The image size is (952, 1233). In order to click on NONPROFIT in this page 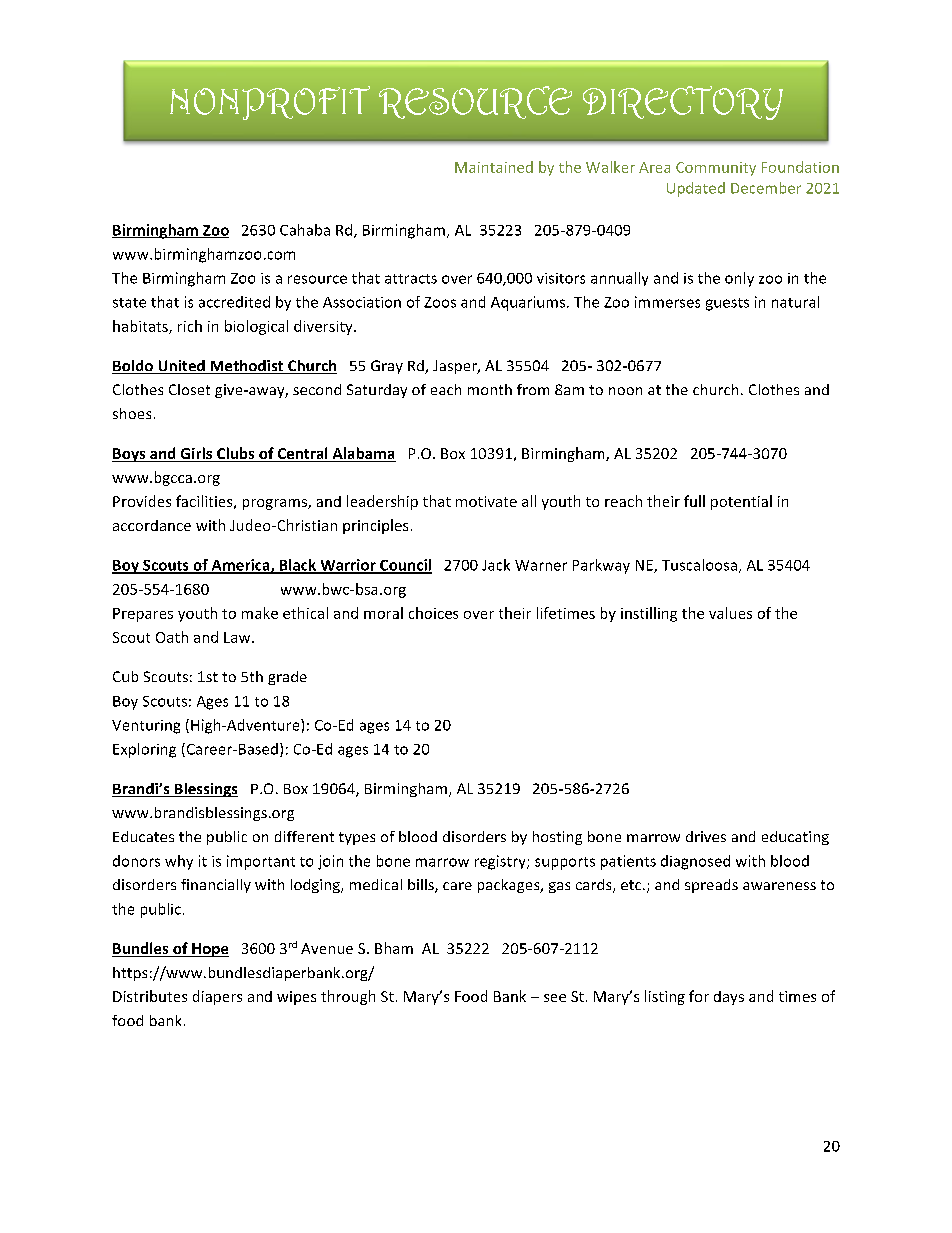, I will do `click(270, 103)`.
